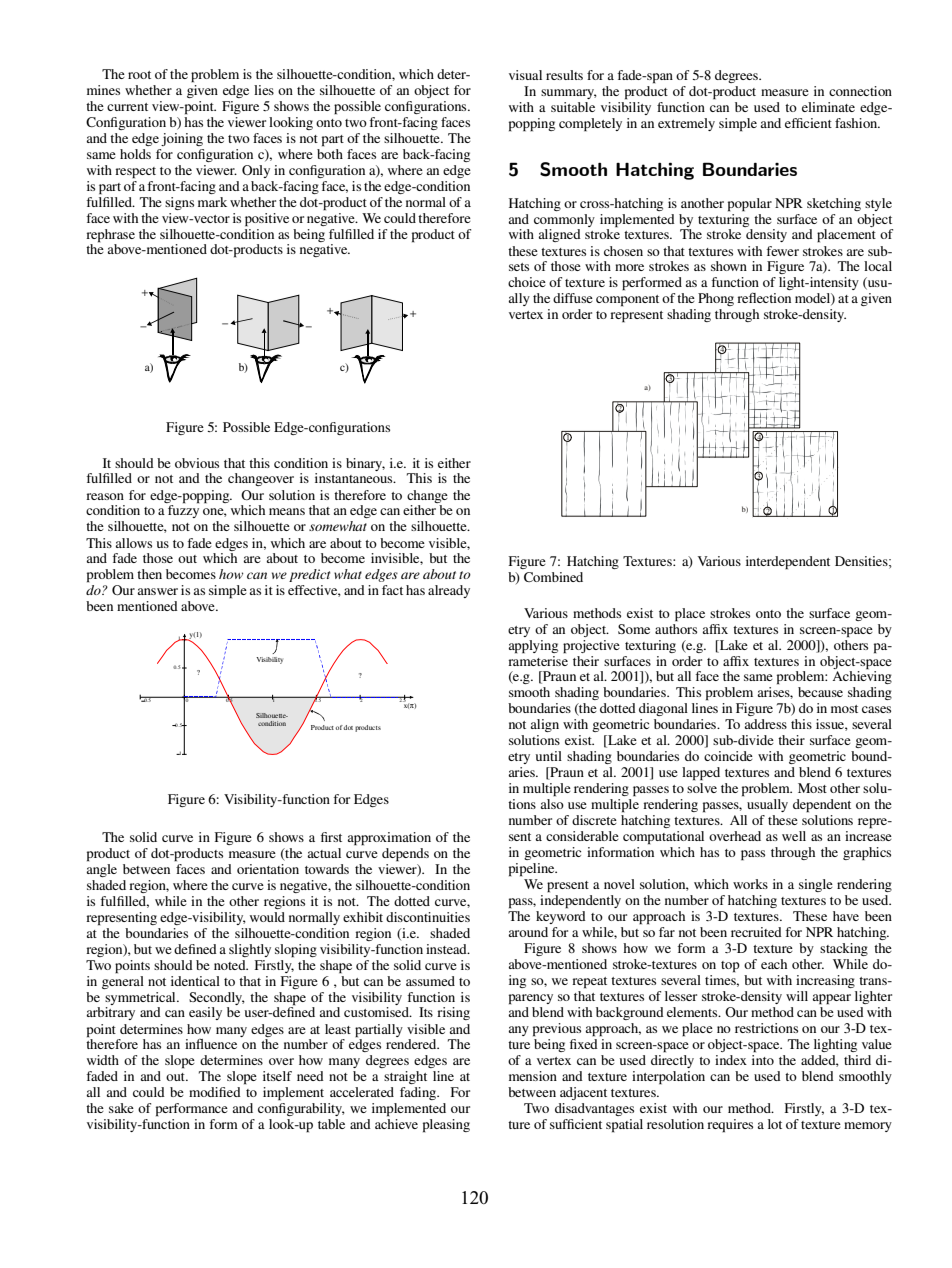  What do you see at coordinates (716, 299) in the image?
I see `Phong` at bounding box center [716, 299].
